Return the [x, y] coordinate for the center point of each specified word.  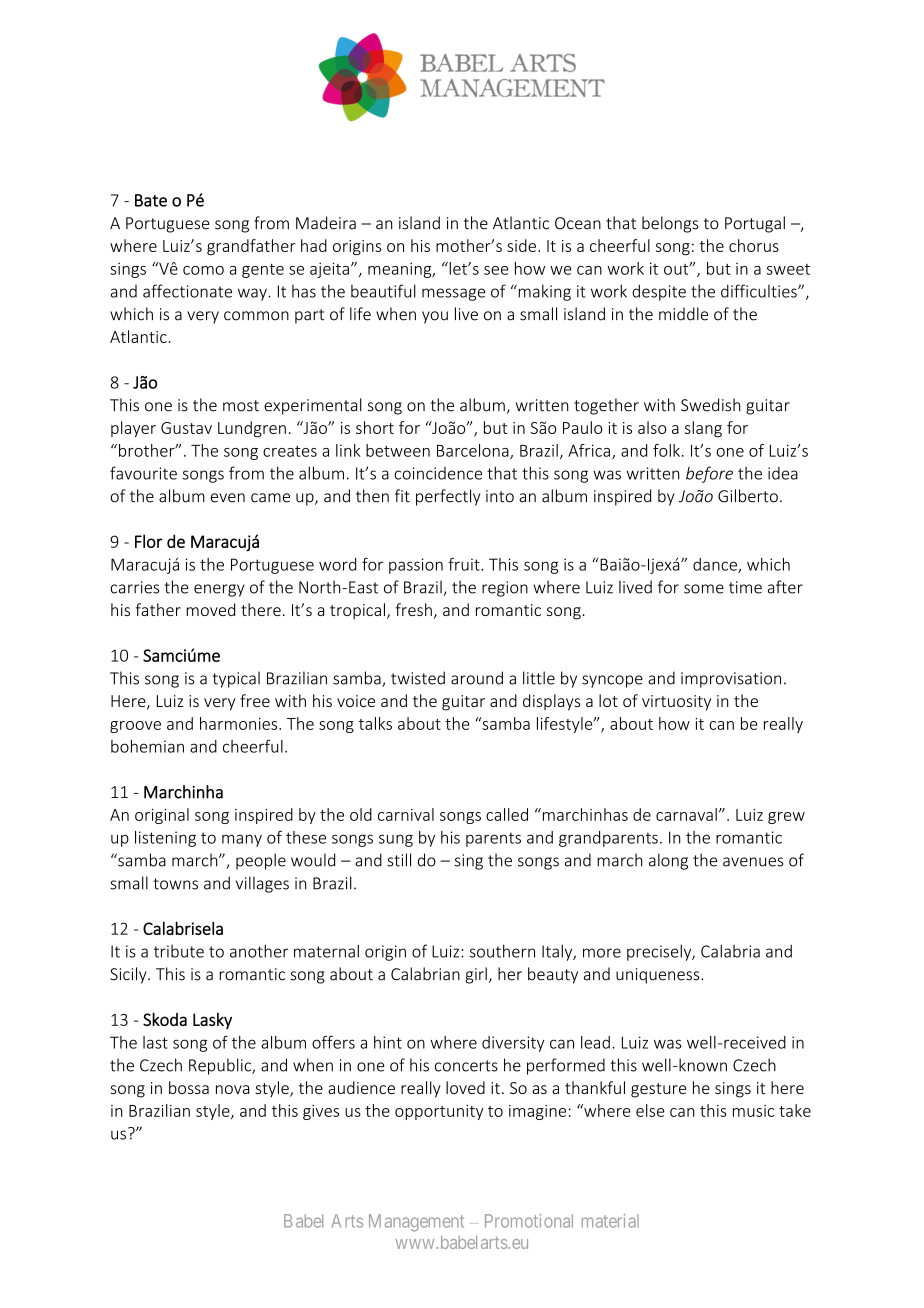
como [203, 270]
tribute [179, 951]
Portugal [755, 224]
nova [232, 1089]
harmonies [240, 723]
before [709, 474]
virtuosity [676, 703]
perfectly [448, 497]
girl [476, 975]
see [496, 270]
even [228, 498]
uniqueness [659, 976]
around [477, 678]
